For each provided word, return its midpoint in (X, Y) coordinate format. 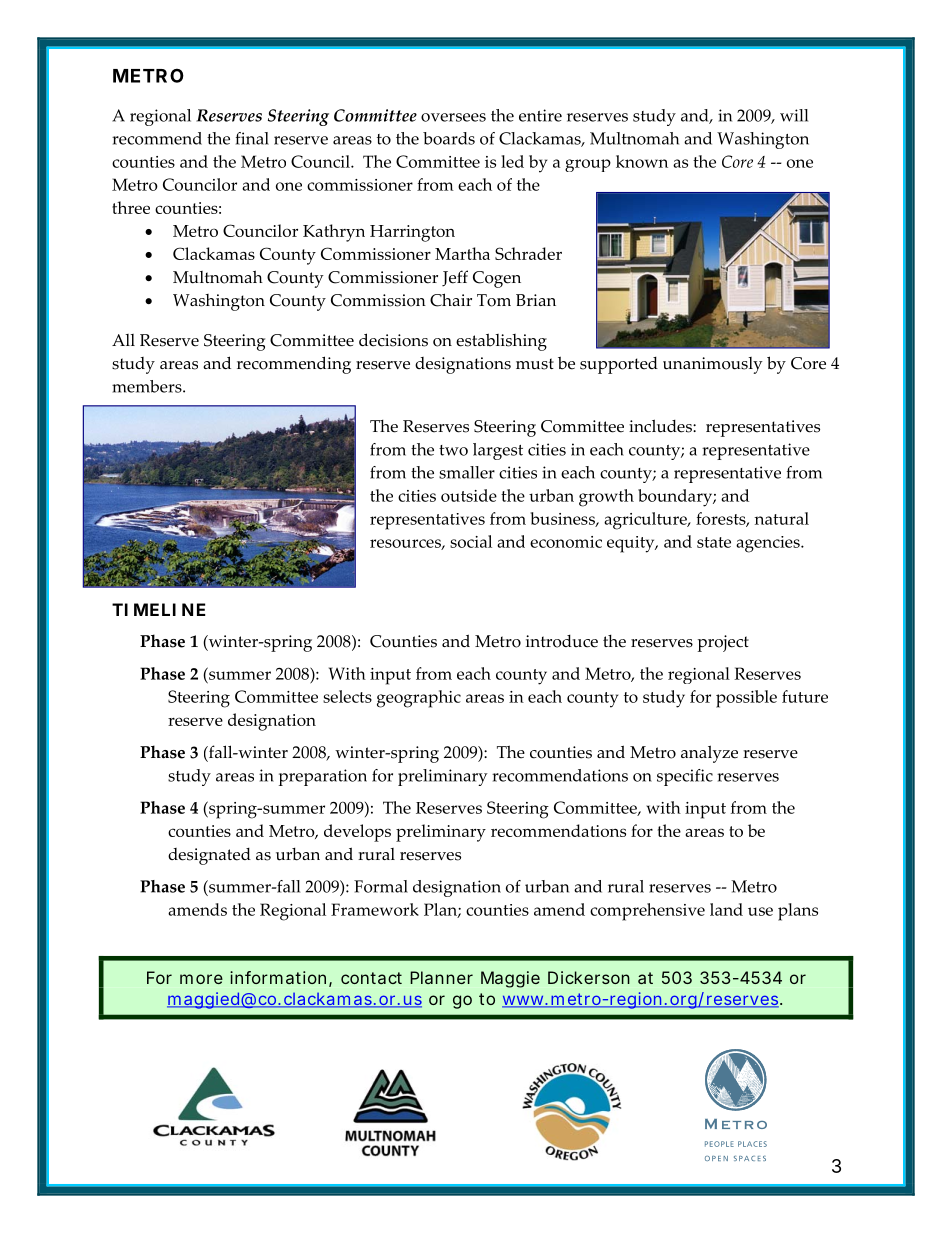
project (723, 643)
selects (347, 696)
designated (209, 856)
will (794, 115)
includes (661, 426)
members (148, 386)
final (252, 138)
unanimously (713, 365)
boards (449, 138)
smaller (467, 472)
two (453, 450)
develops (357, 833)
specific (685, 777)
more (201, 979)
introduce (562, 641)
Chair (451, 300)
